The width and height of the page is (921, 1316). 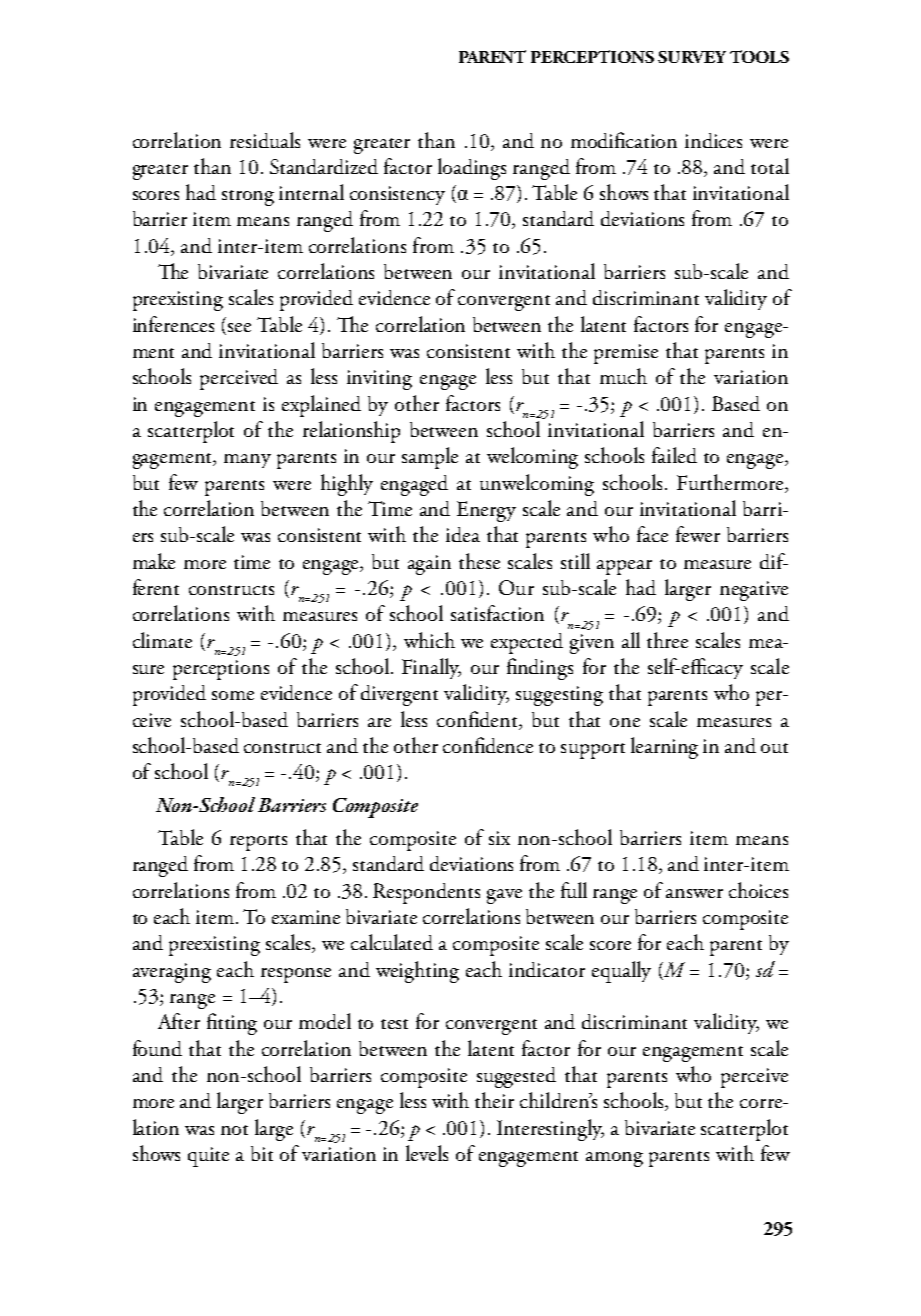 I want to click on learning, so click(x=664, y=748).
